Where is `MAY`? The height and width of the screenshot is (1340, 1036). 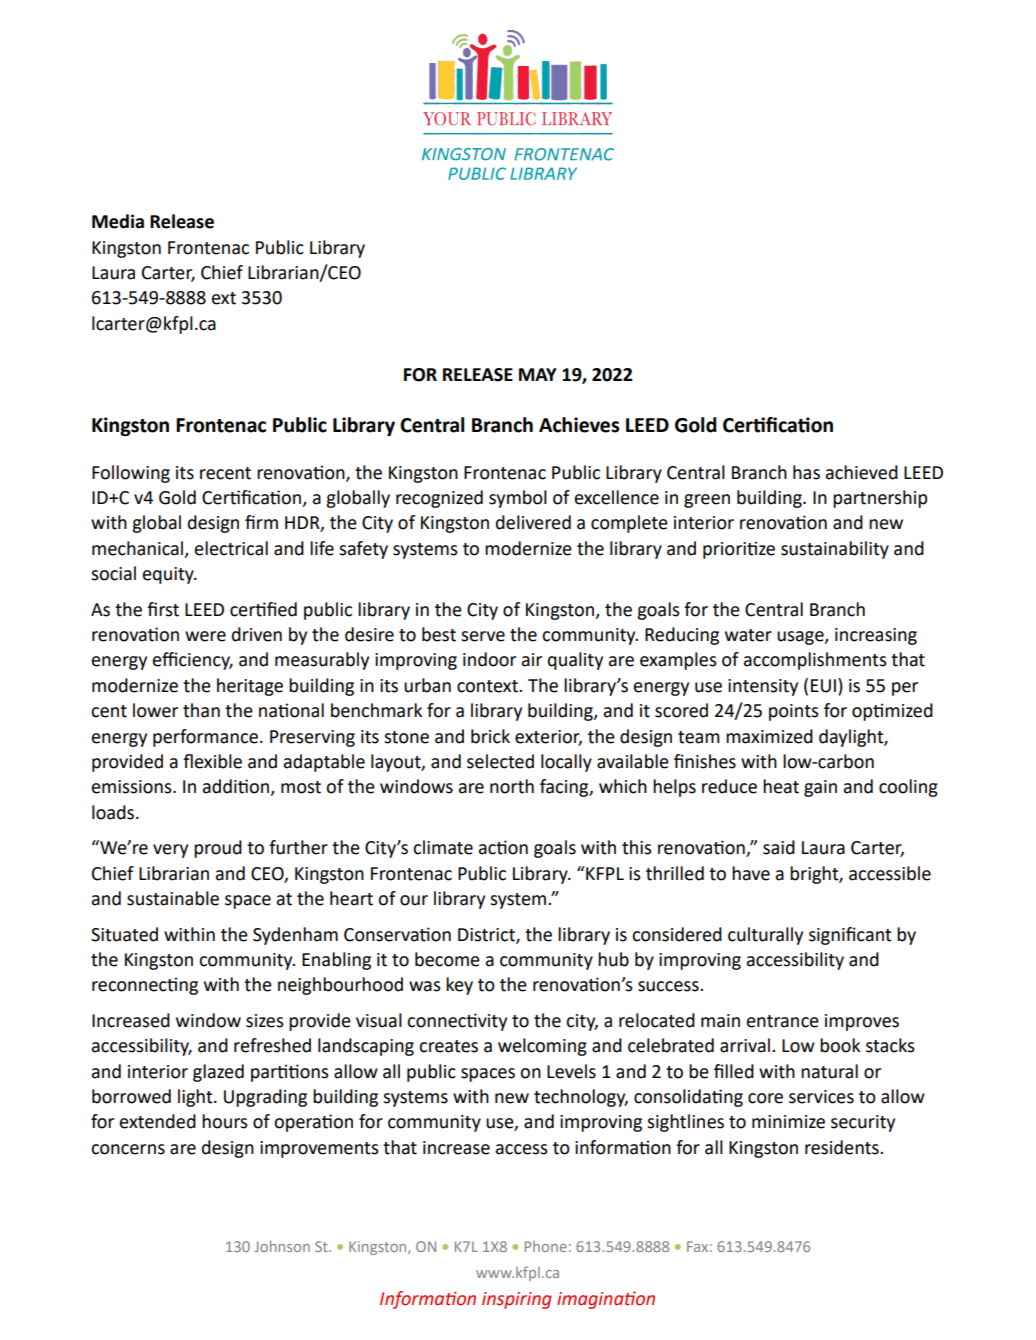 MAY is located at coordinates (538, 374).
